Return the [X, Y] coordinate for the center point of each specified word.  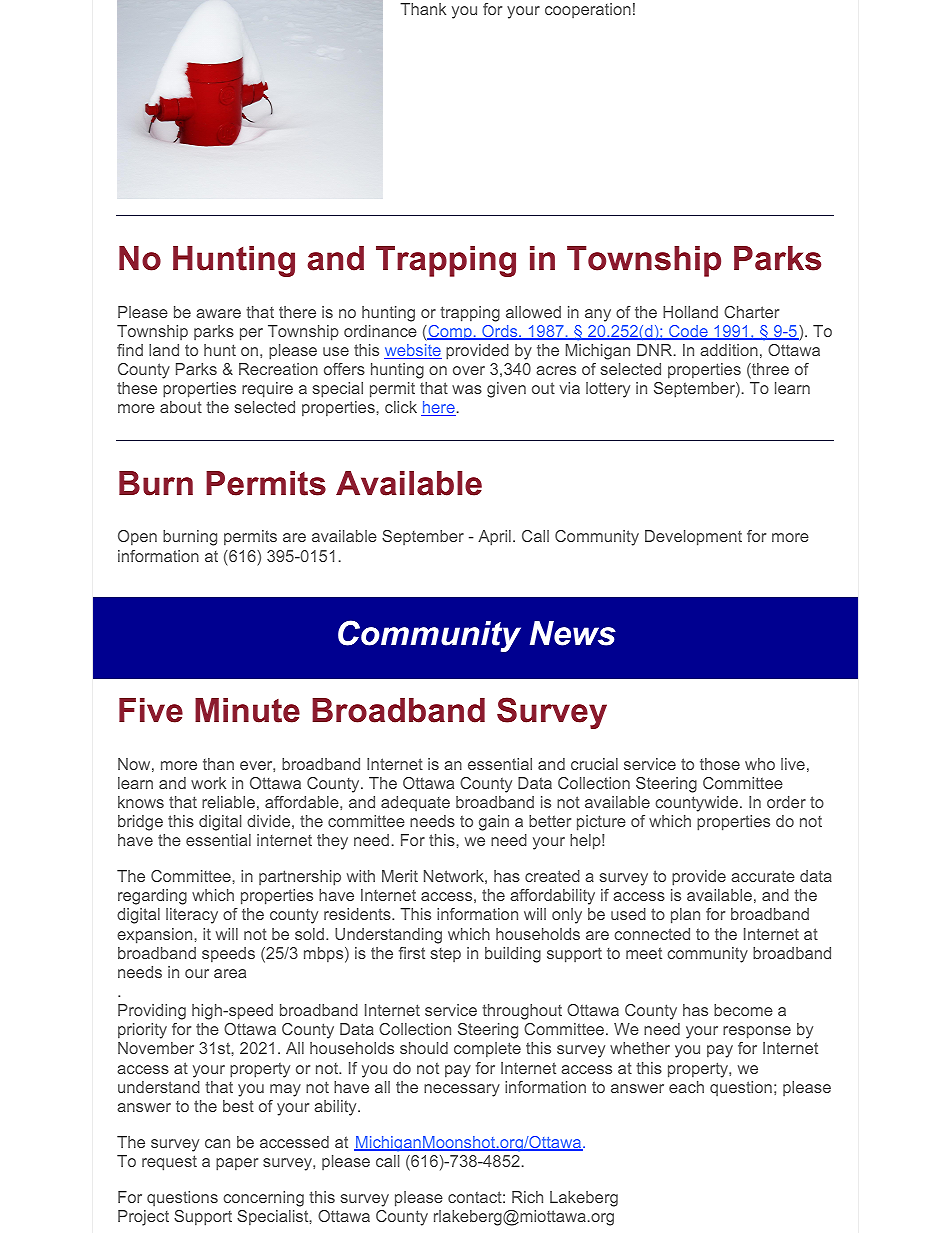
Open [137, 538]
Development [693, 538]
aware [218, 313]
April [494, 538]
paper [237, 1164]
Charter [751, 312]
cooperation [588, 10]
